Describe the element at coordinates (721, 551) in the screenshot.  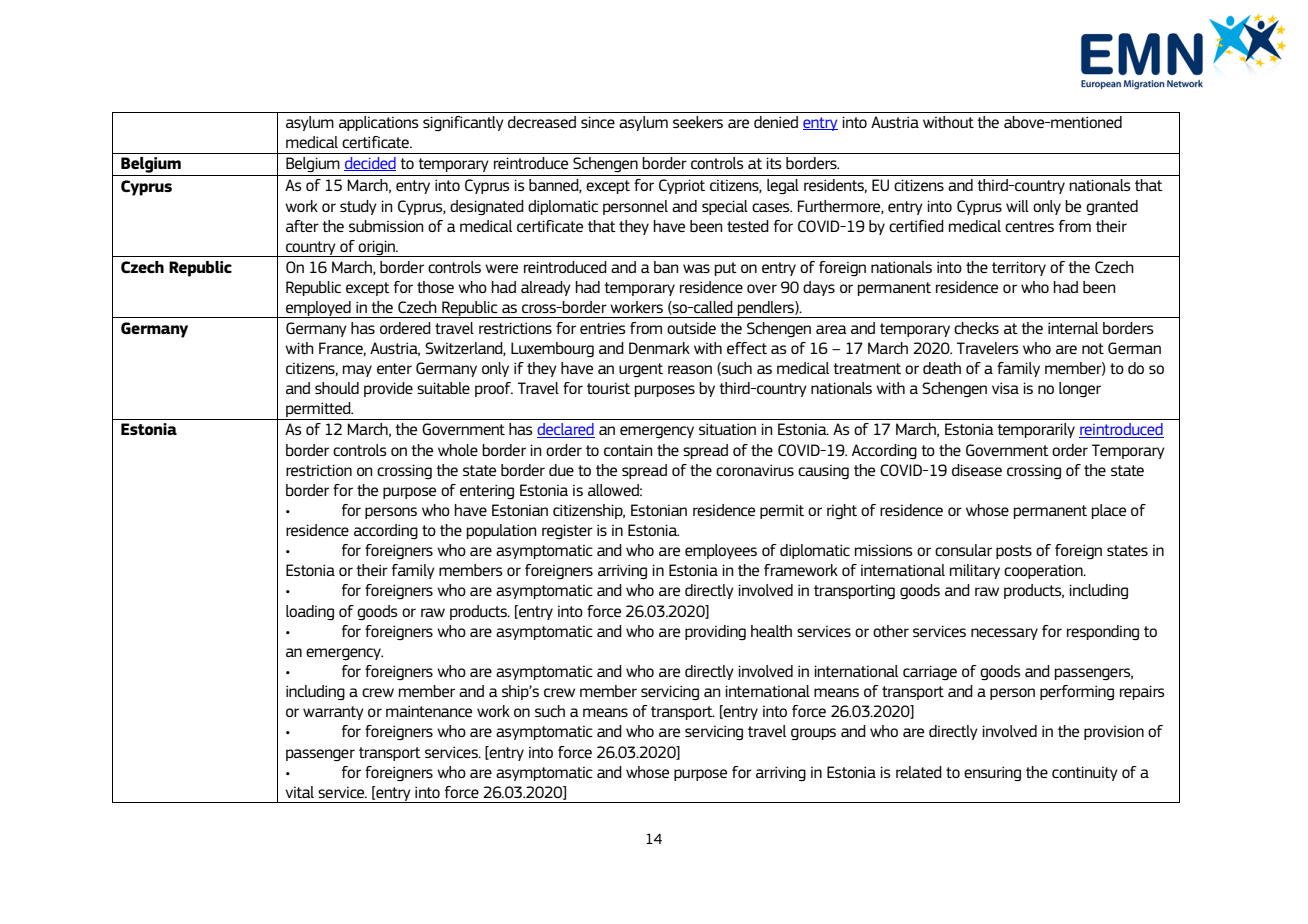
I see `employees` at that location.
